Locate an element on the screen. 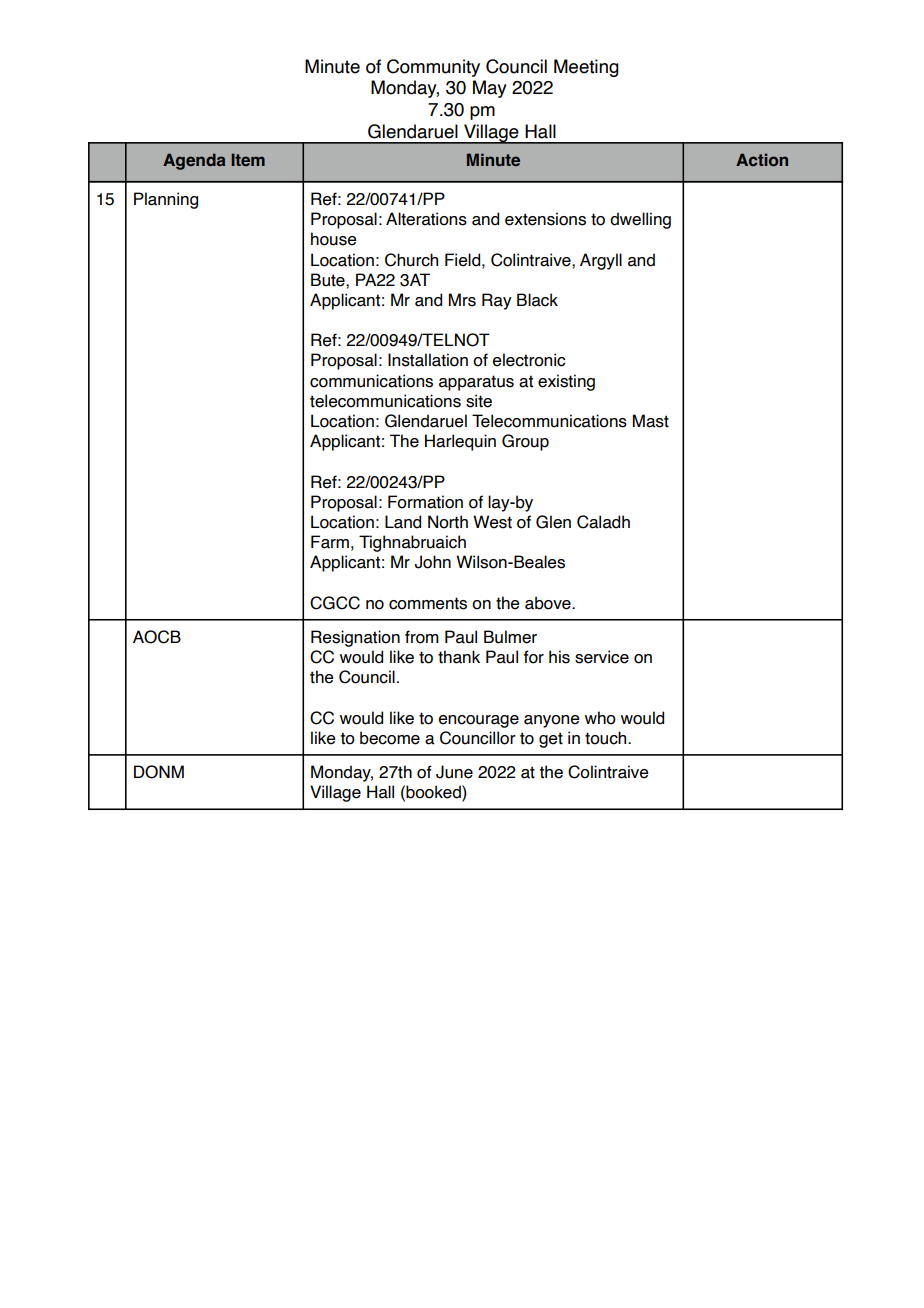  comments is located at coordinates (428, 603).
